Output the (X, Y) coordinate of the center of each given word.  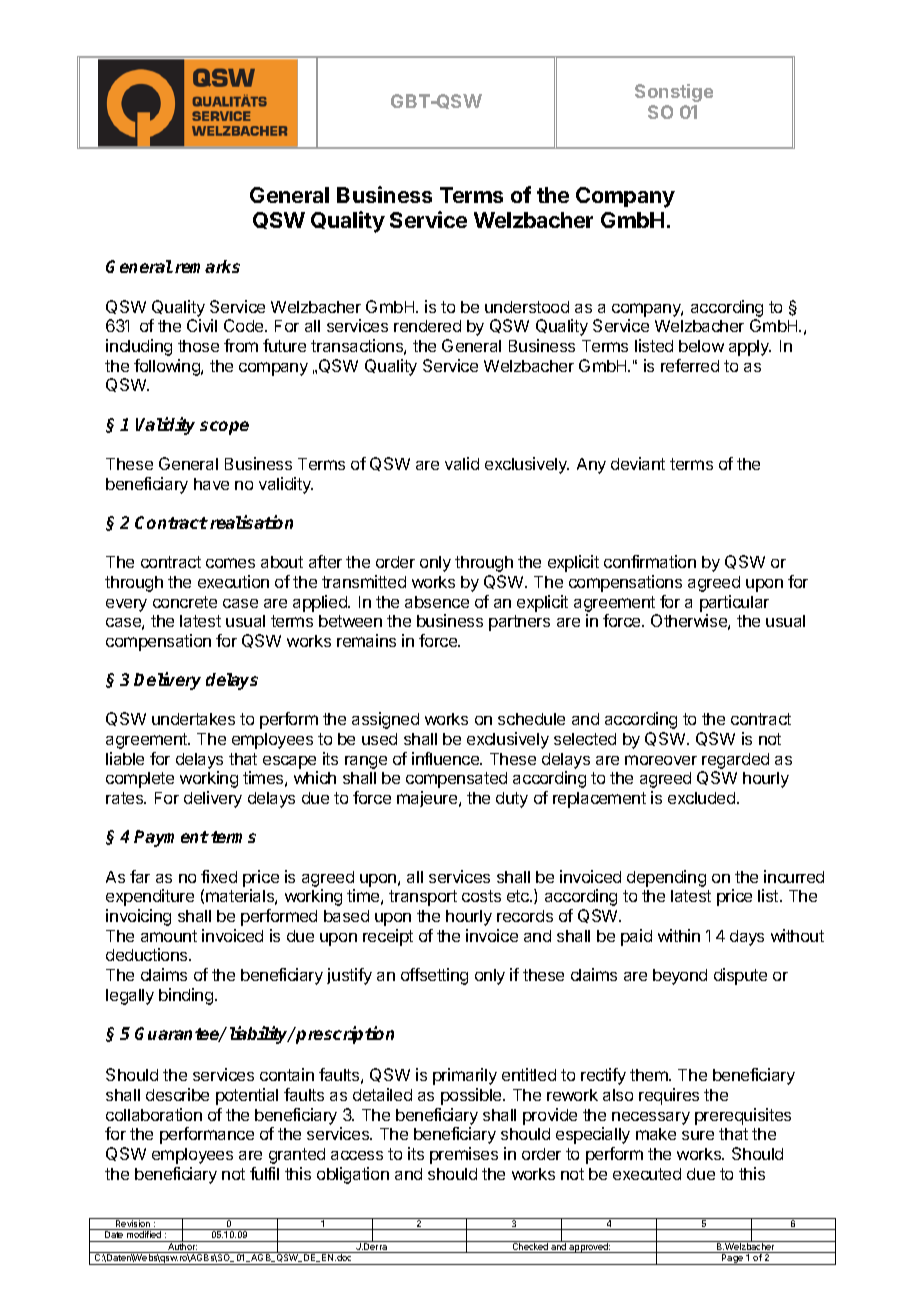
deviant (638, 463)
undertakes (193, 719)
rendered (427, 326)
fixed (219, 876)
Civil (202, 325)
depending (666, 878)
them (650, 1075)
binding (186, 996)
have (211, 484)
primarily (465, 1076)
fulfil (264, 1173)
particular (734, 603)
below (701, 346)
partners (519, 623)
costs (481, 896)
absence (437, 602)
